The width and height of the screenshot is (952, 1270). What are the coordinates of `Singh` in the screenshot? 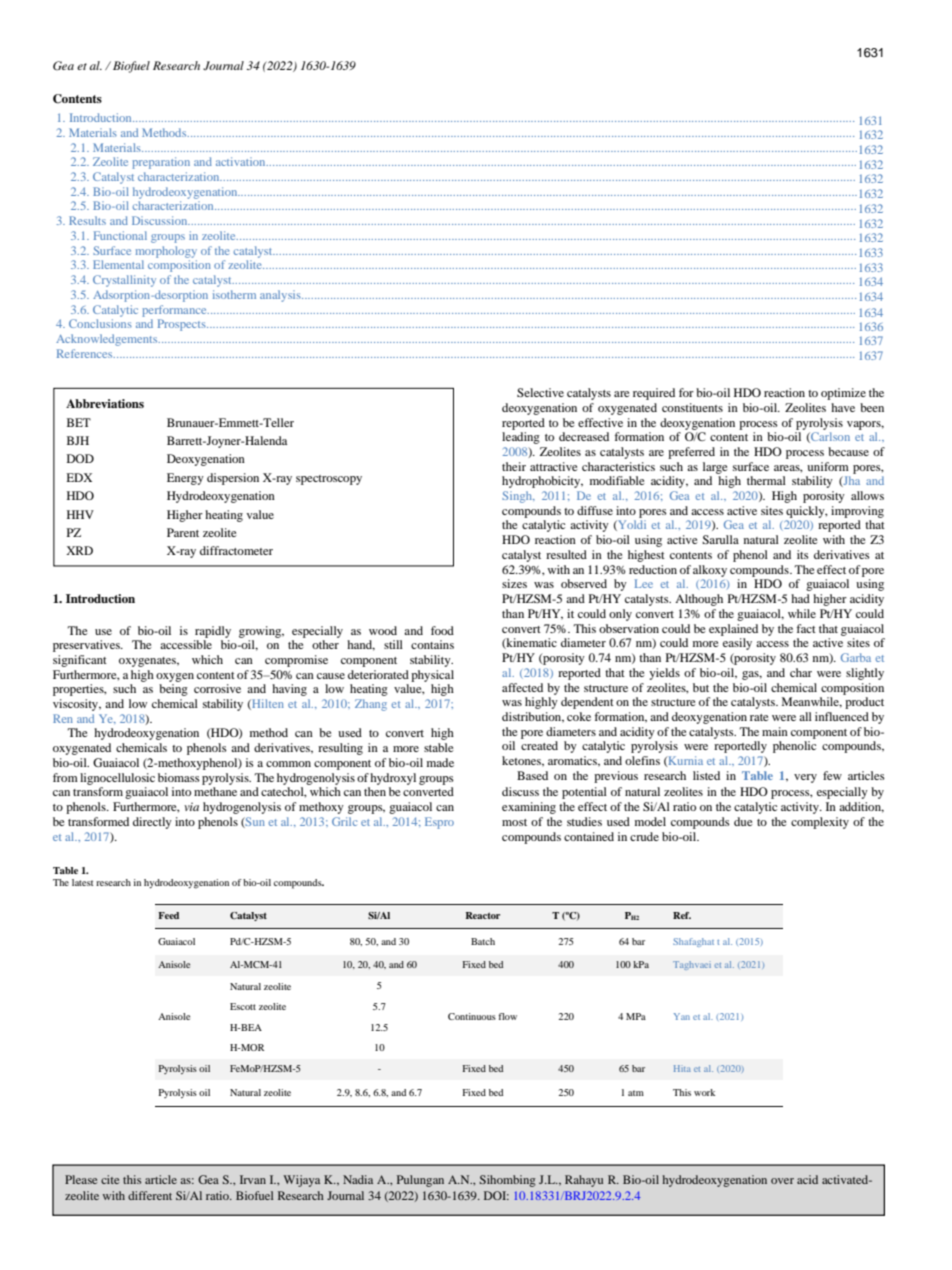 It's located at (518, 497).
